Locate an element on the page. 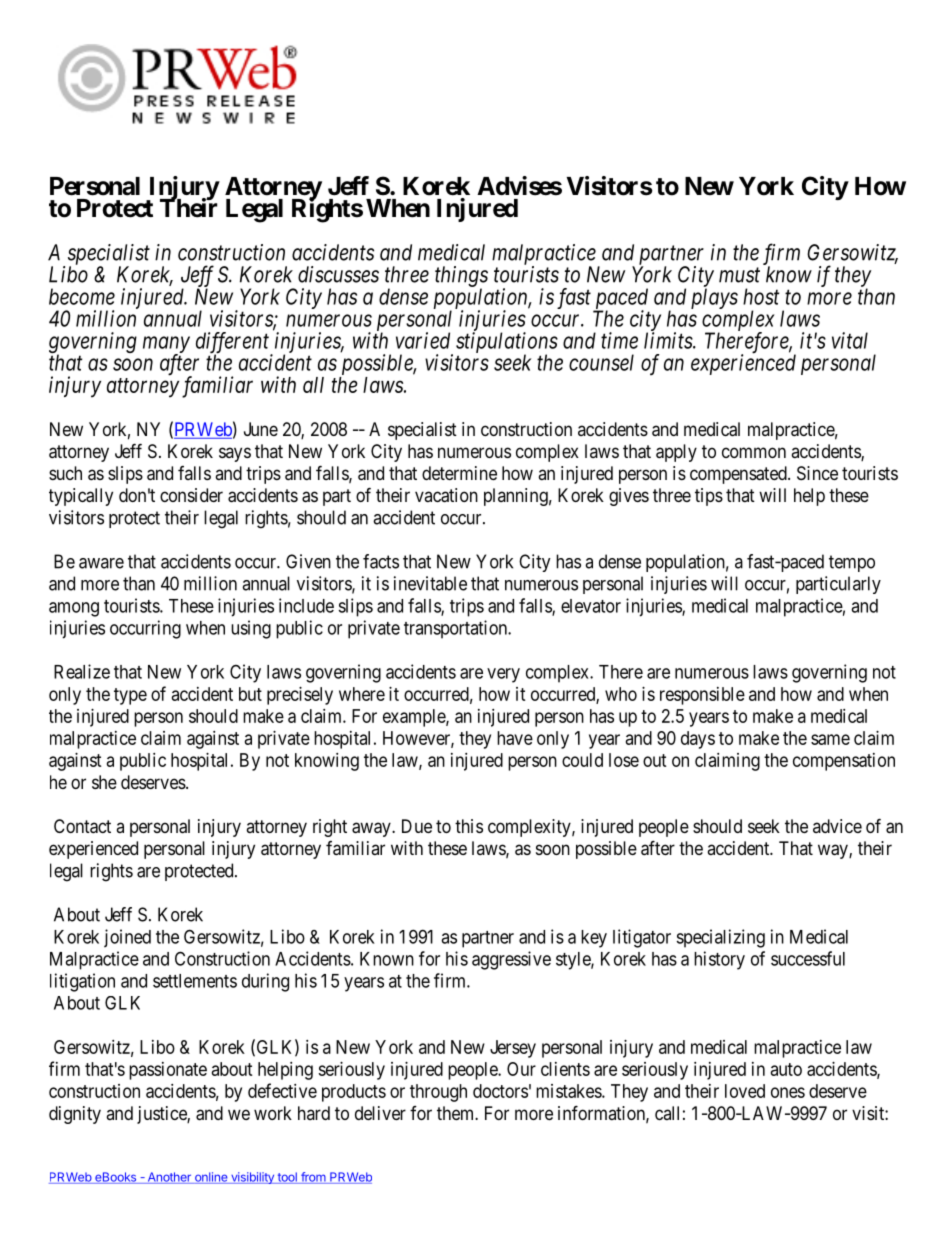 The image size is (952, 1233). host is located at coordinates (761, 296).
